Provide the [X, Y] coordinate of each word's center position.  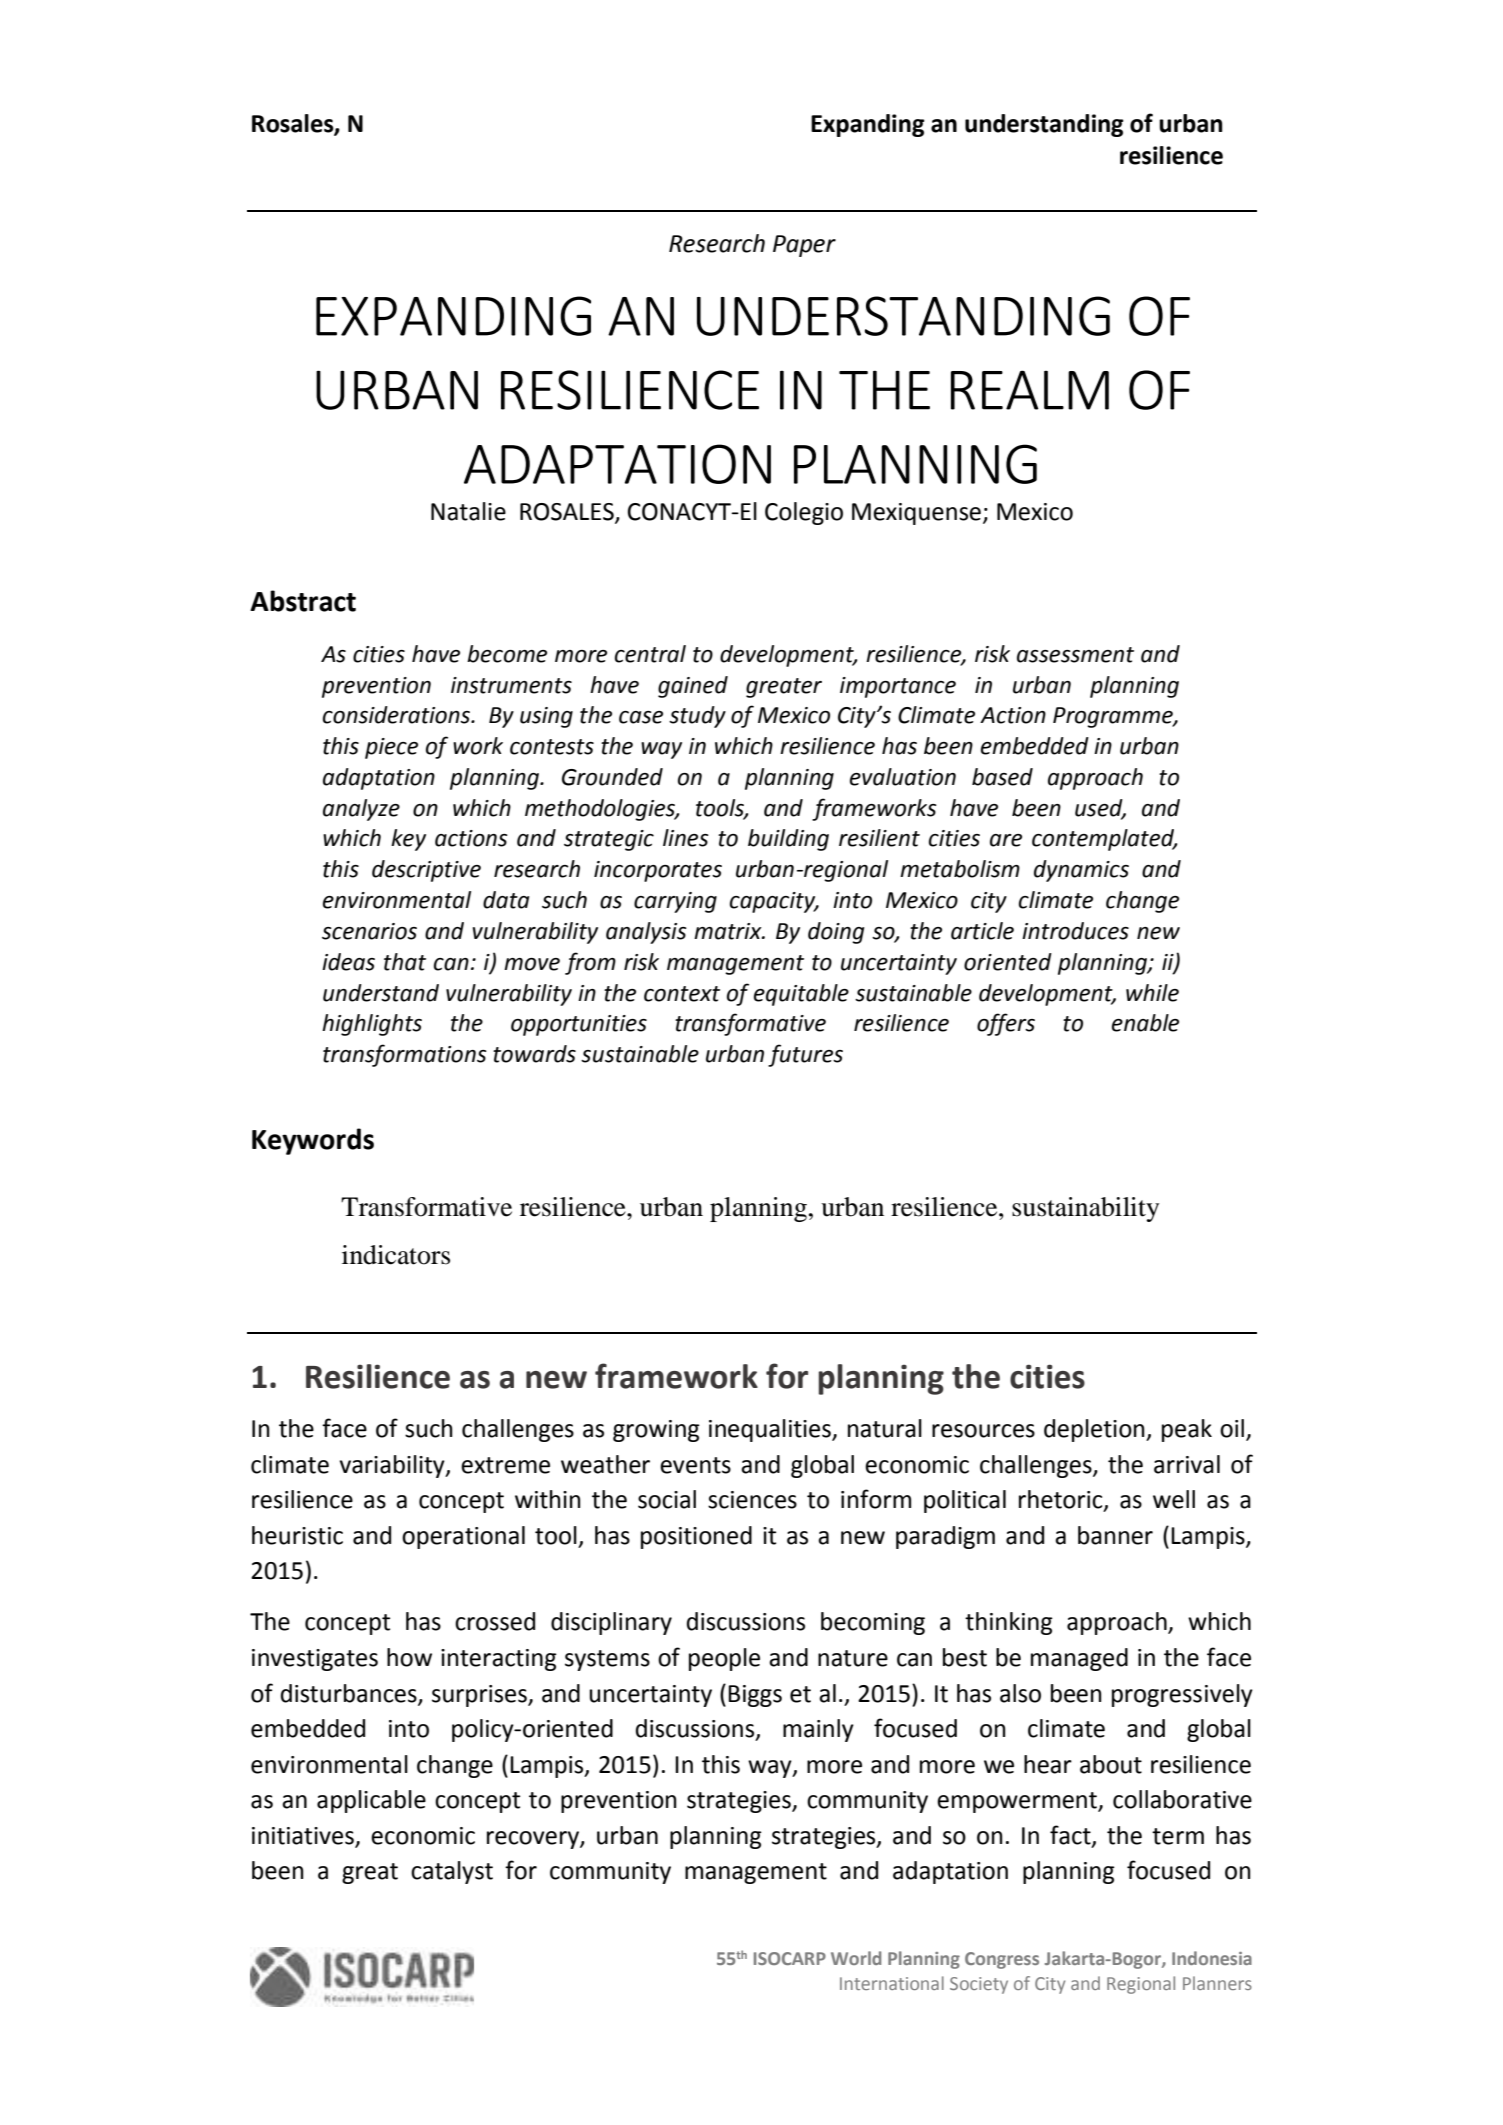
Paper [804, 246]
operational [463, 1537]
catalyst [452, 1872]
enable [1145, 1023]
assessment [1075, 655]
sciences [752, 1500]
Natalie [468, 511]
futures [805, 1055]
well [1174, 1499]
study [697, 717]
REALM [1030, 390]
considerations [398, 715]
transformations [405, 1055]
